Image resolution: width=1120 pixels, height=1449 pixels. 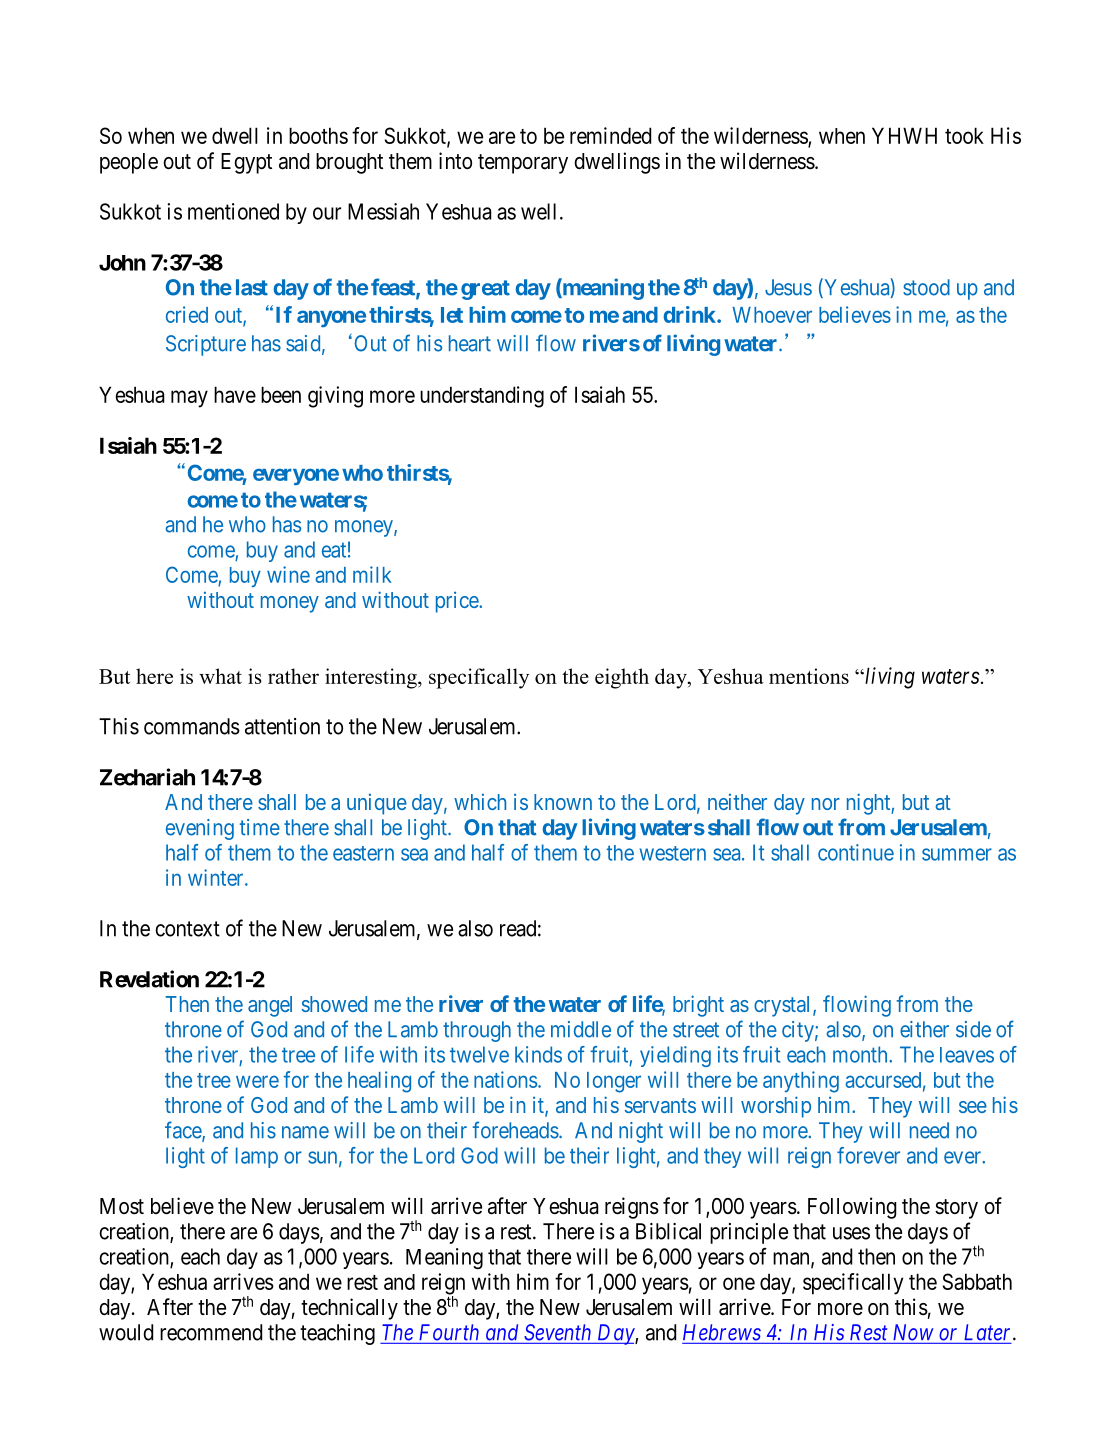 What do you see at coordinates (246, 163) in the image?
I see `Egypt` at bounding box center [246, 163].
